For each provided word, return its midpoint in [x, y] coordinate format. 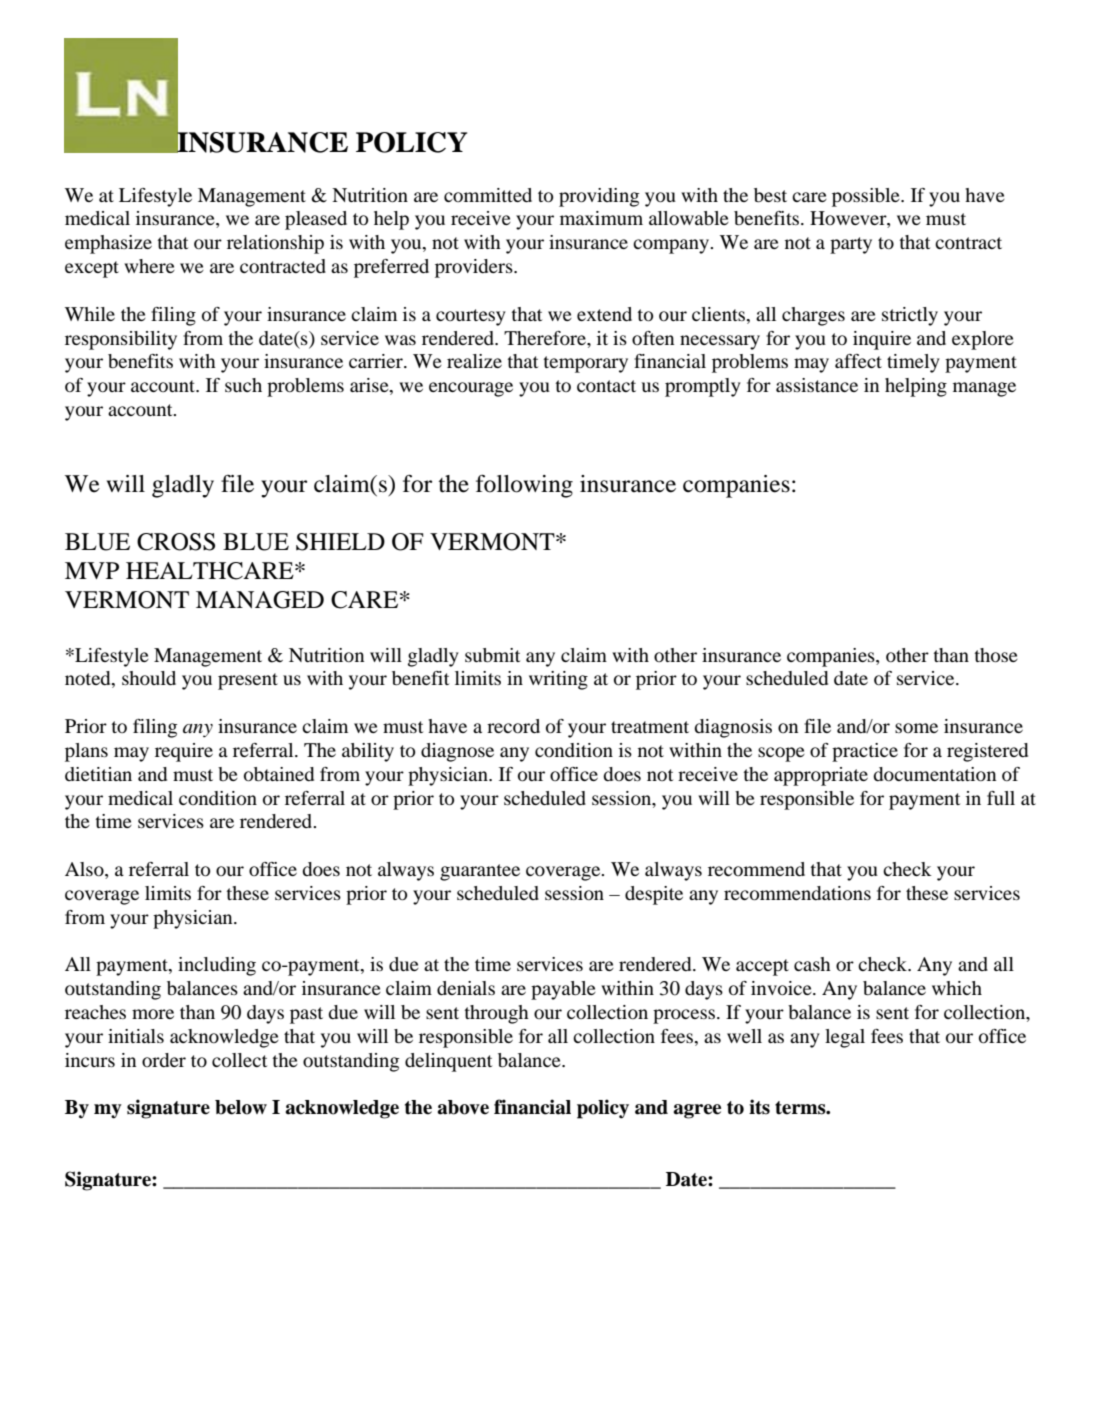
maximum [601, 218]
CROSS [176, 542]
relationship [275, 244]
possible [867, 197]
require [184, 752]
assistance [817, 385]
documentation [934, 774]
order [164, 1060]
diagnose [457, 752]
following [524, 486]
